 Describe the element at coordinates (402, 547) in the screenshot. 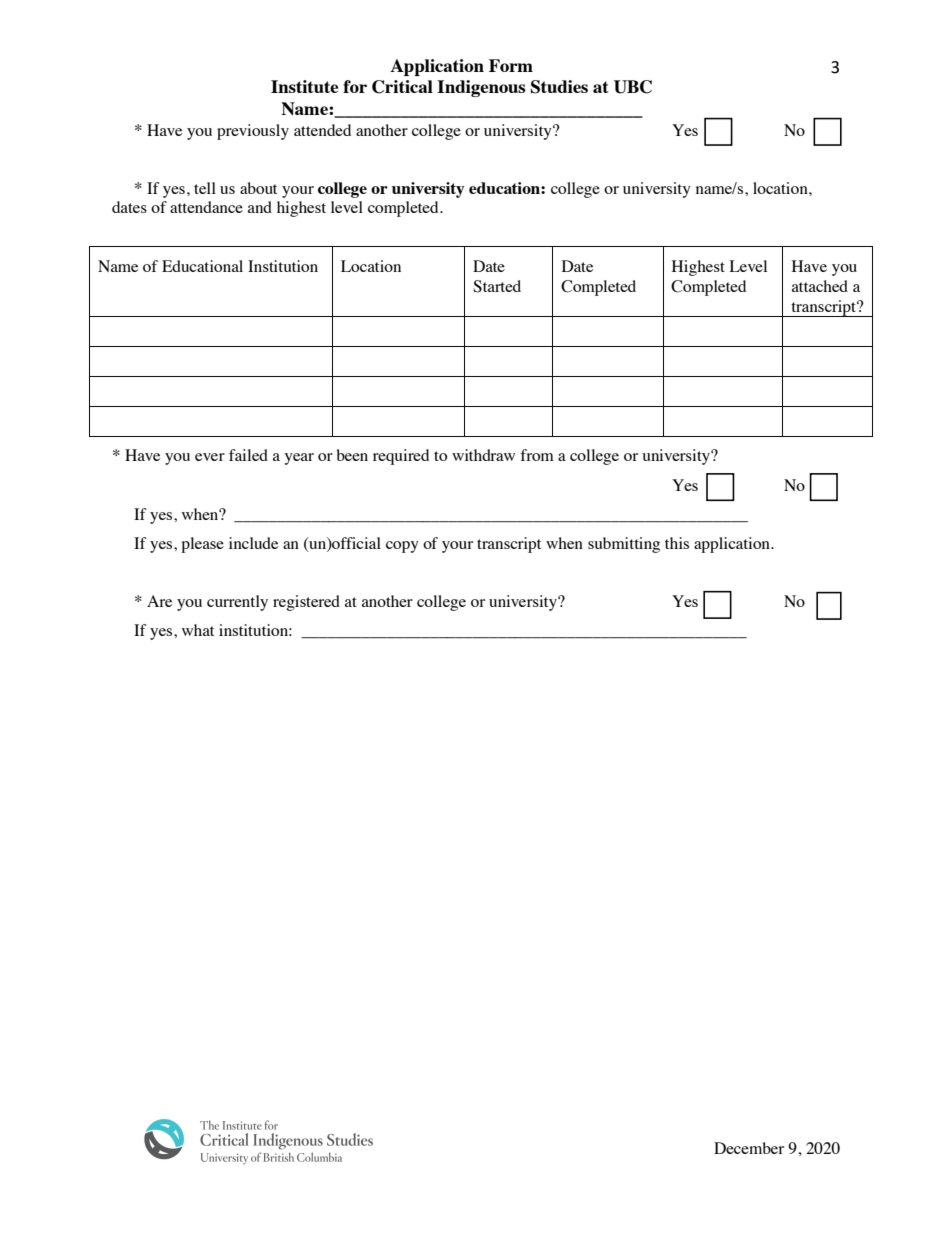

I see `copy` at that location.
